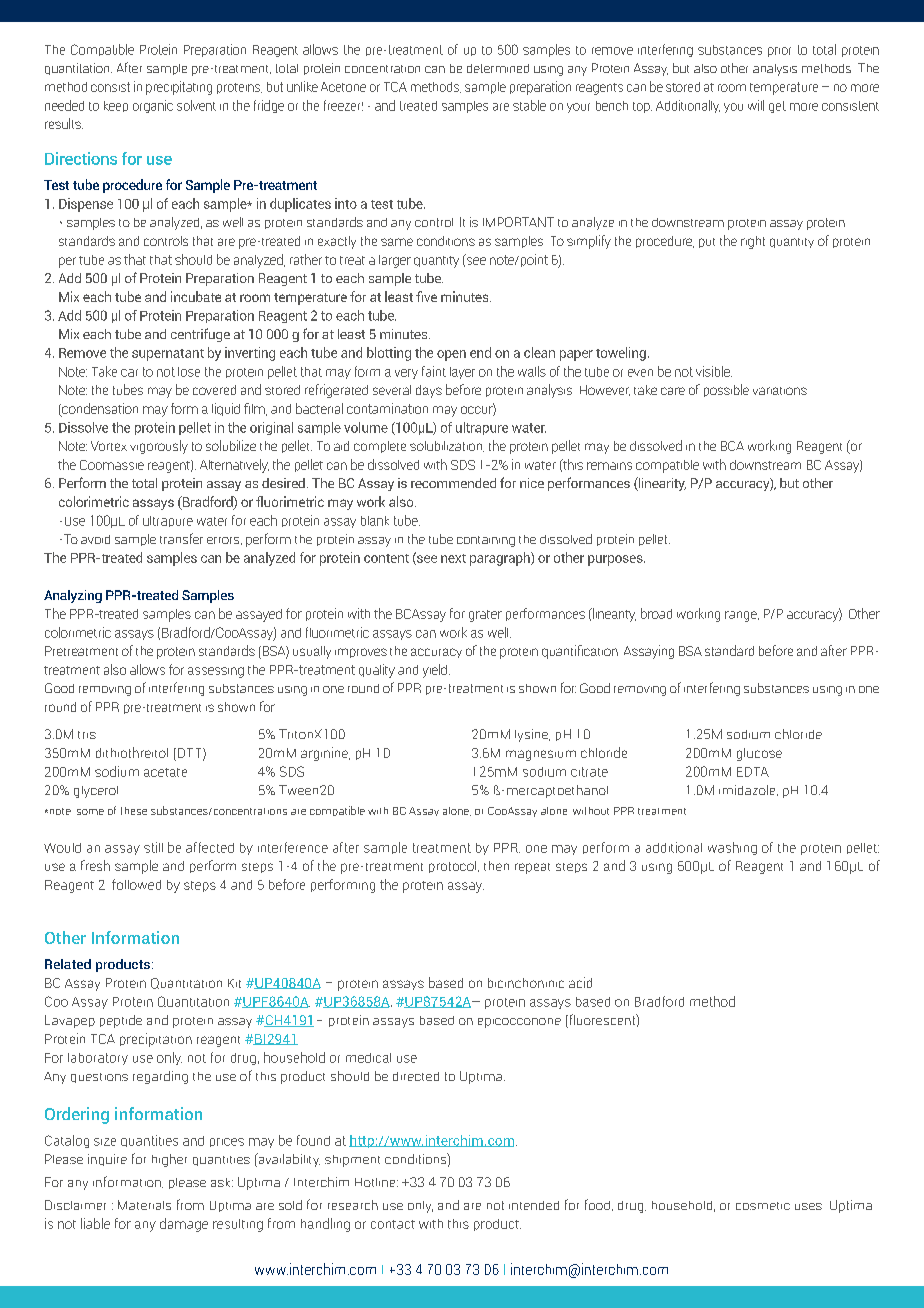  Describe the element at coordinates (216, 672) in the page. I see `assessing` at that location.
